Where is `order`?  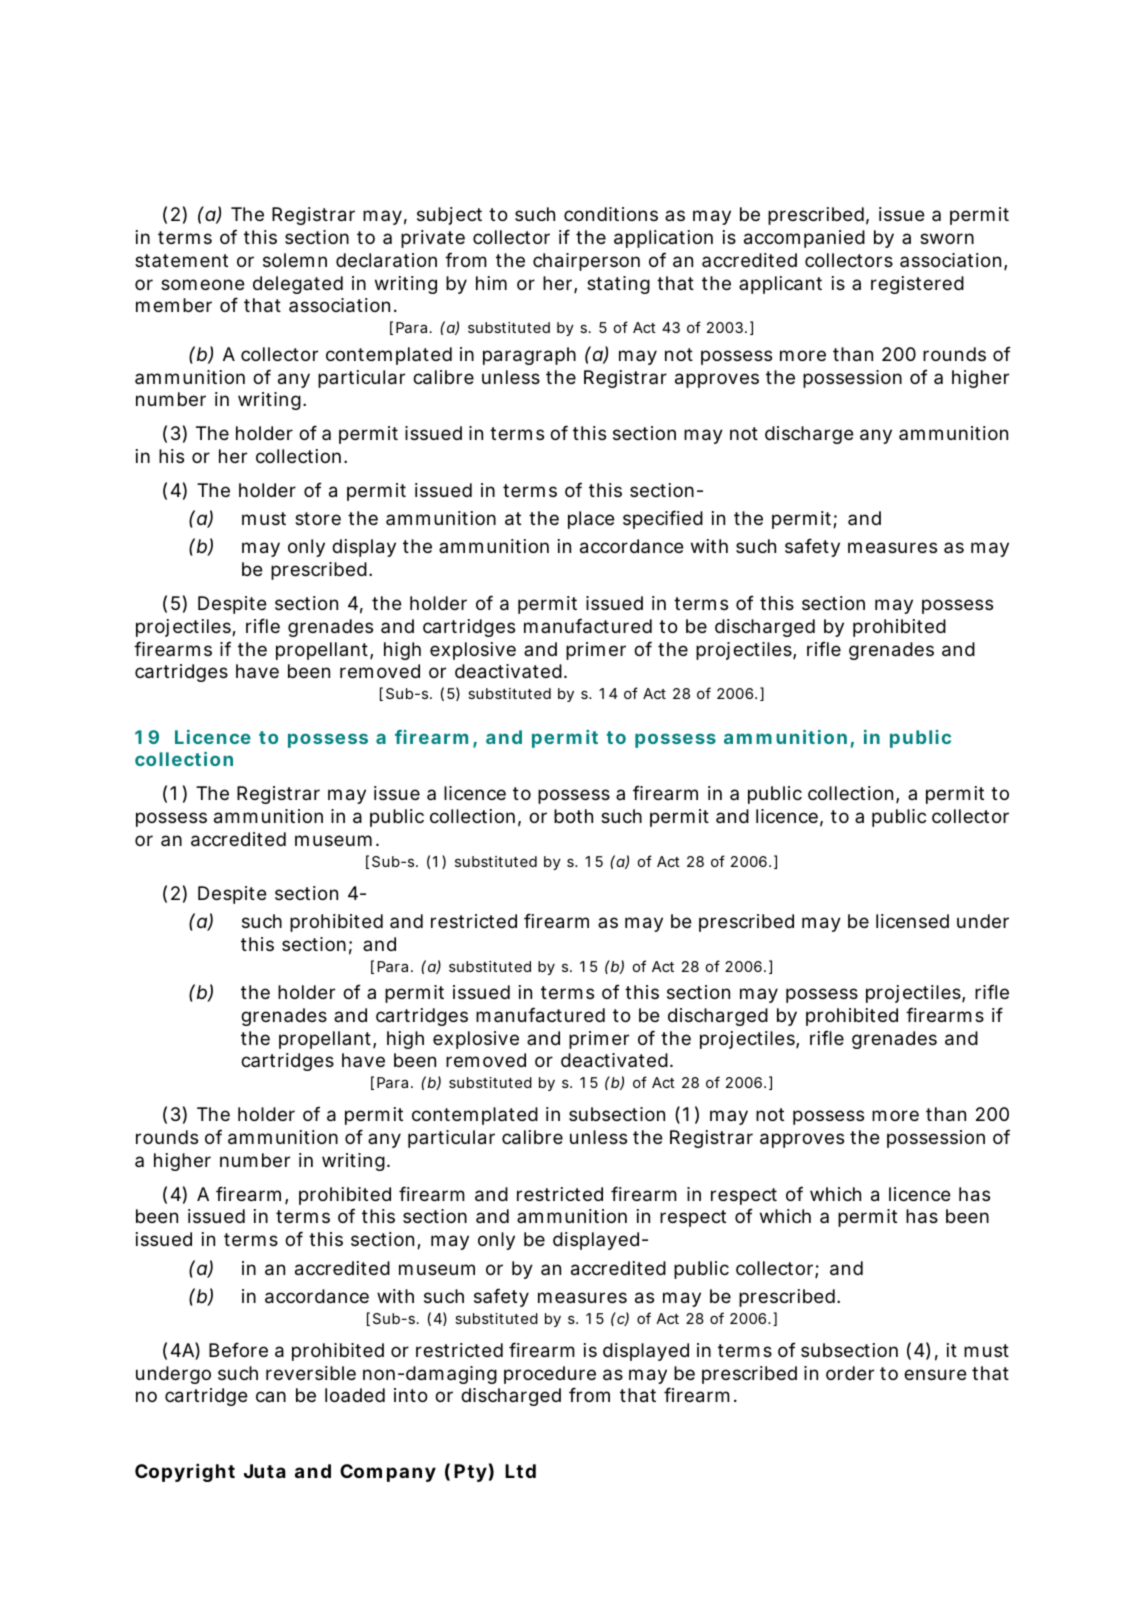 order is located at coordinates (850, 1373).
